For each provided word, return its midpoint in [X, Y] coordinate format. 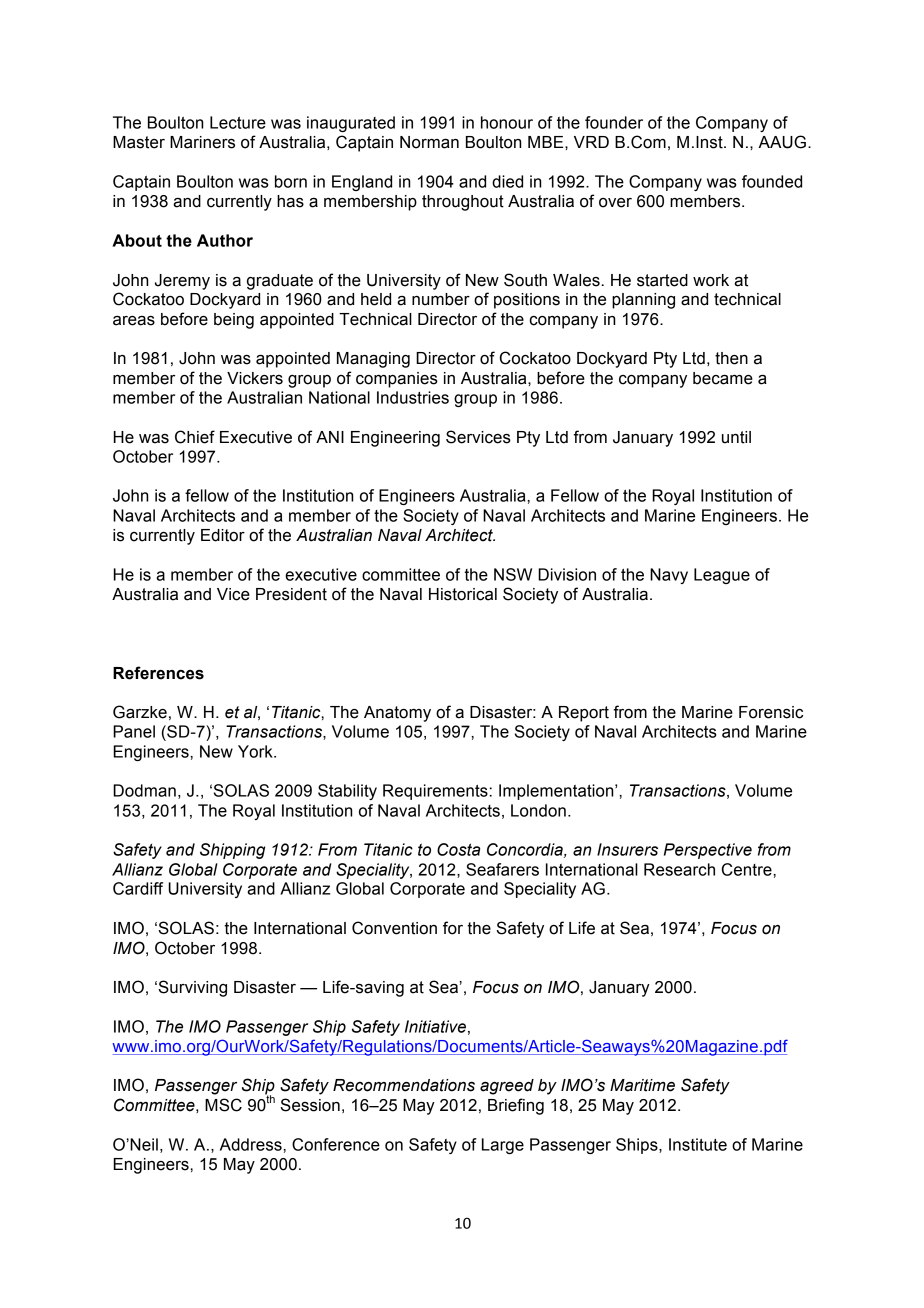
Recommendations [404, 1085]
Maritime [642, 1085]
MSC [223, 1105]
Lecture [238, 122]
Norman [429, 142]
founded [772, 181]
